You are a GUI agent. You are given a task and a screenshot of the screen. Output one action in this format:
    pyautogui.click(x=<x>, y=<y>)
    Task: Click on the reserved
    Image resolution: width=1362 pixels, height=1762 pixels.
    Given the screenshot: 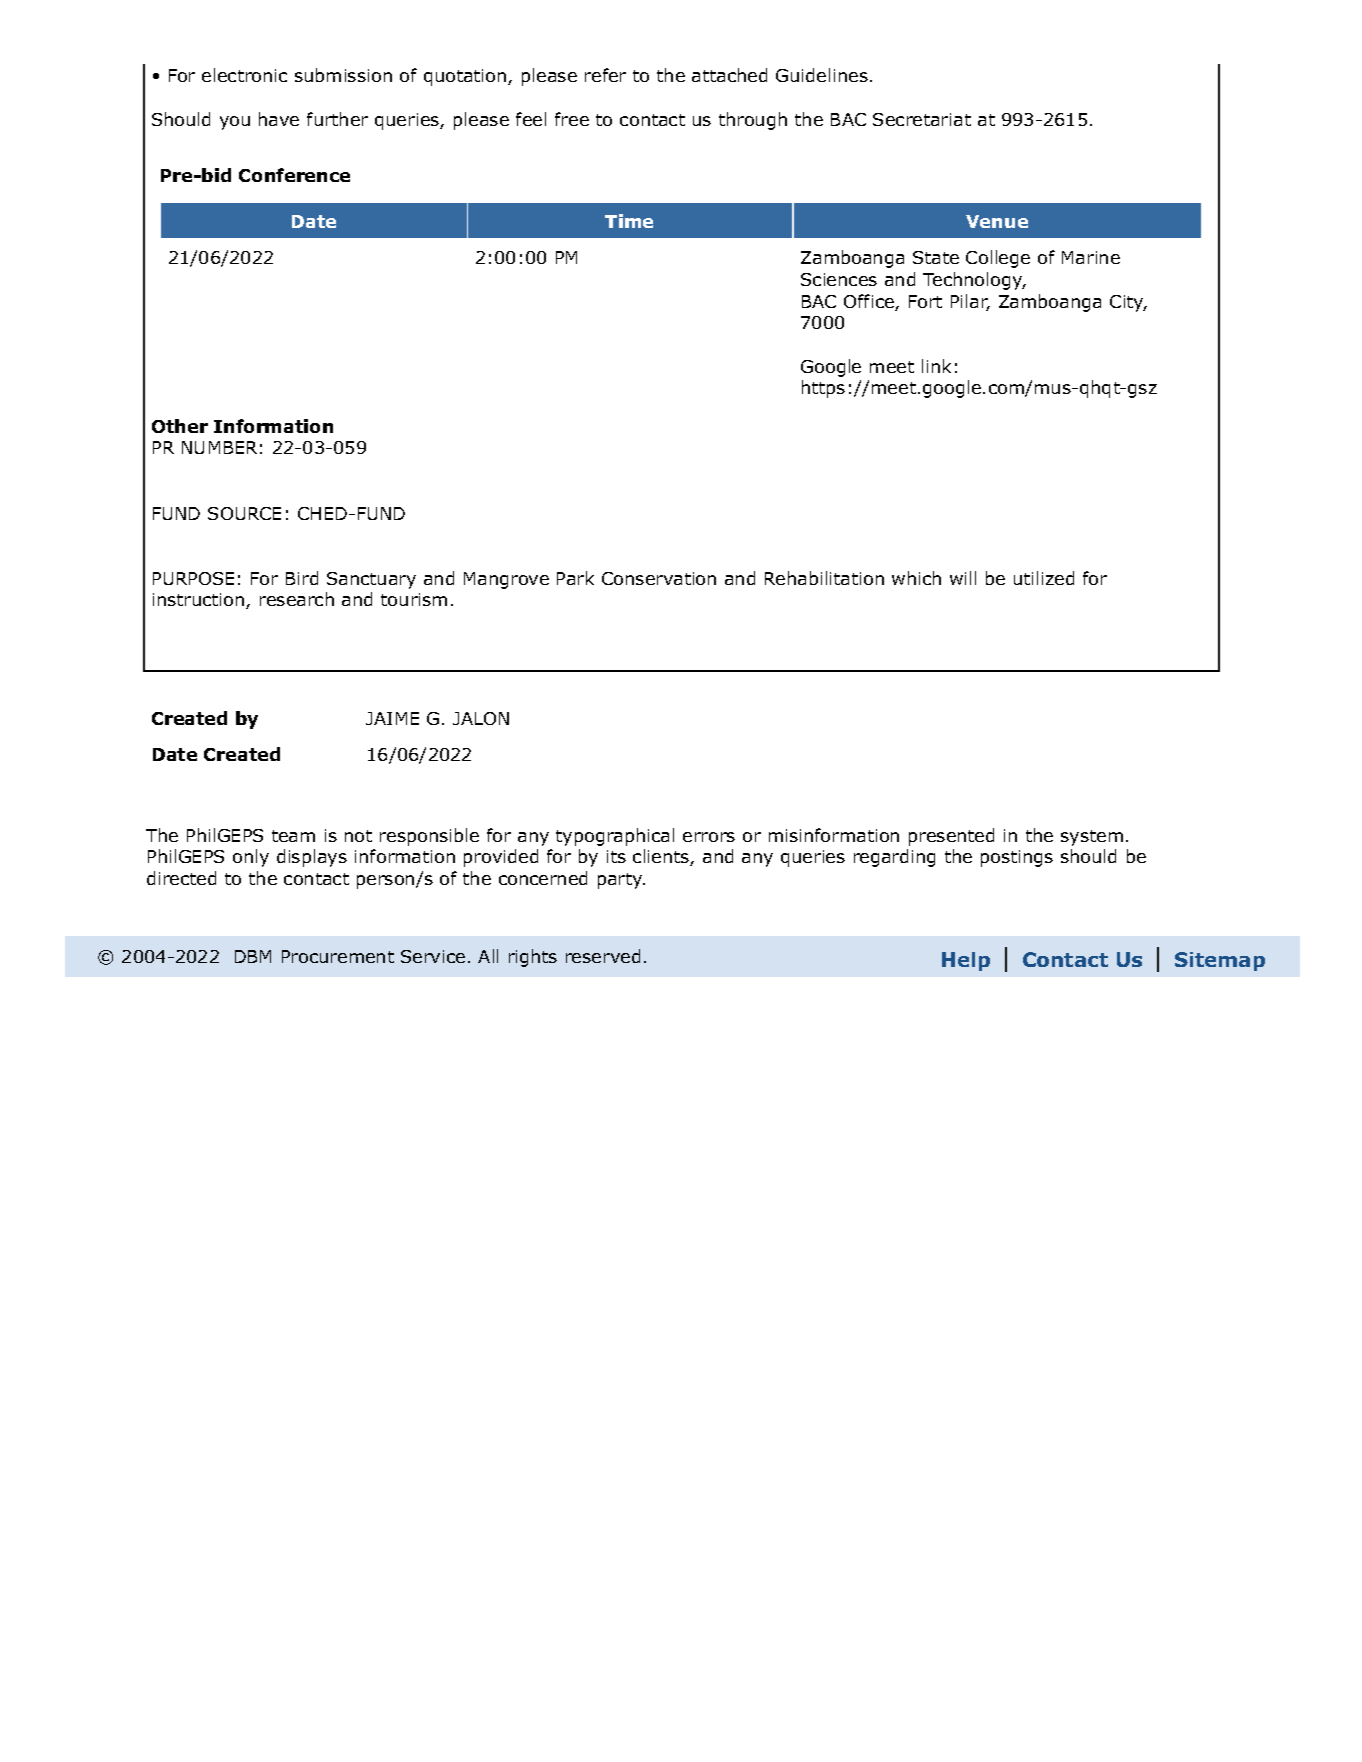 What is the action you would take?
    pyautogui.click(x=603, y=956)
